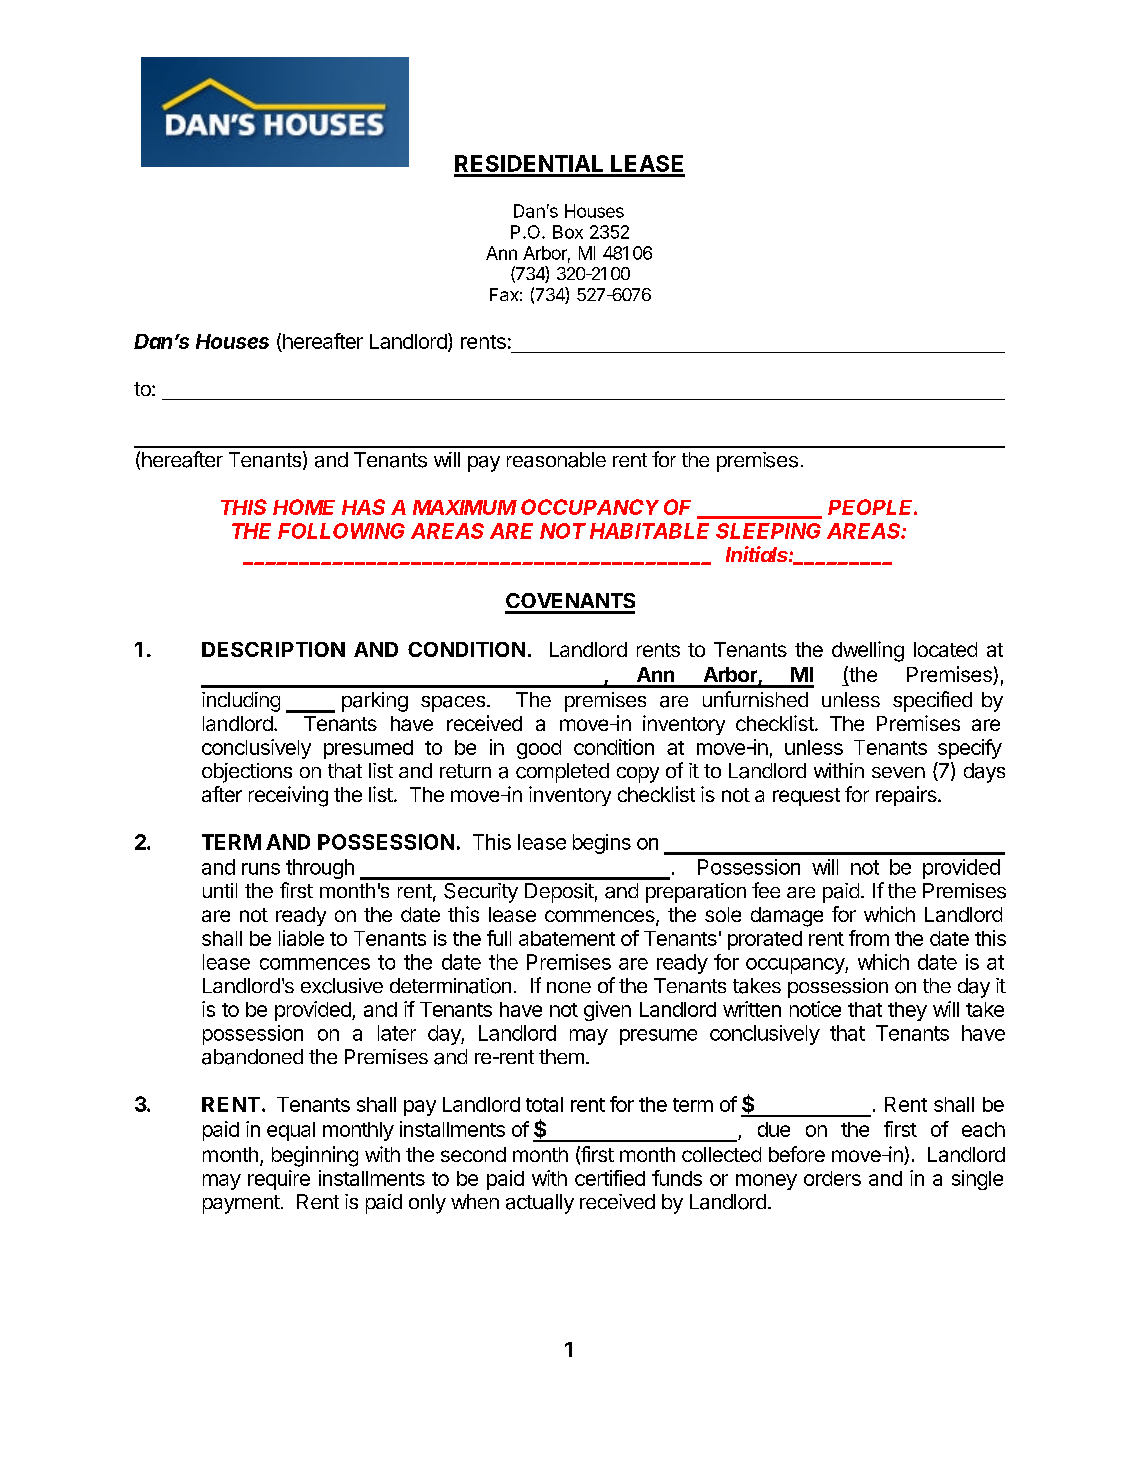 This document has height=1473, width=1139. I want to click on given, so click(607, 1011).
